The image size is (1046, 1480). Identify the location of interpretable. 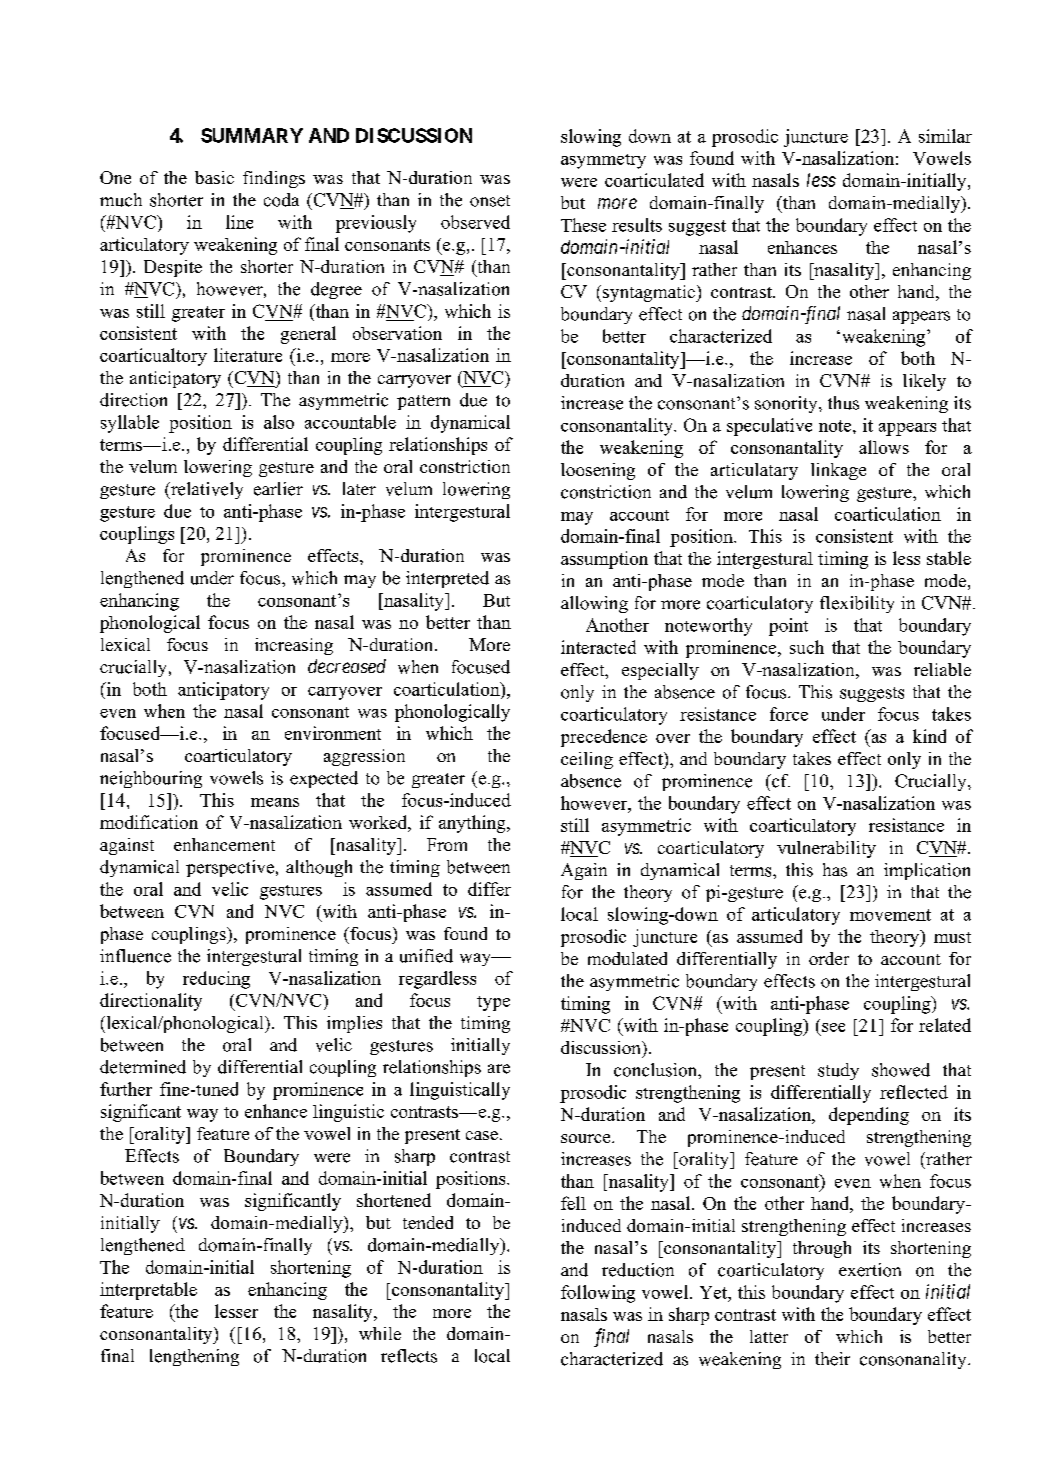
(148, 1291).
